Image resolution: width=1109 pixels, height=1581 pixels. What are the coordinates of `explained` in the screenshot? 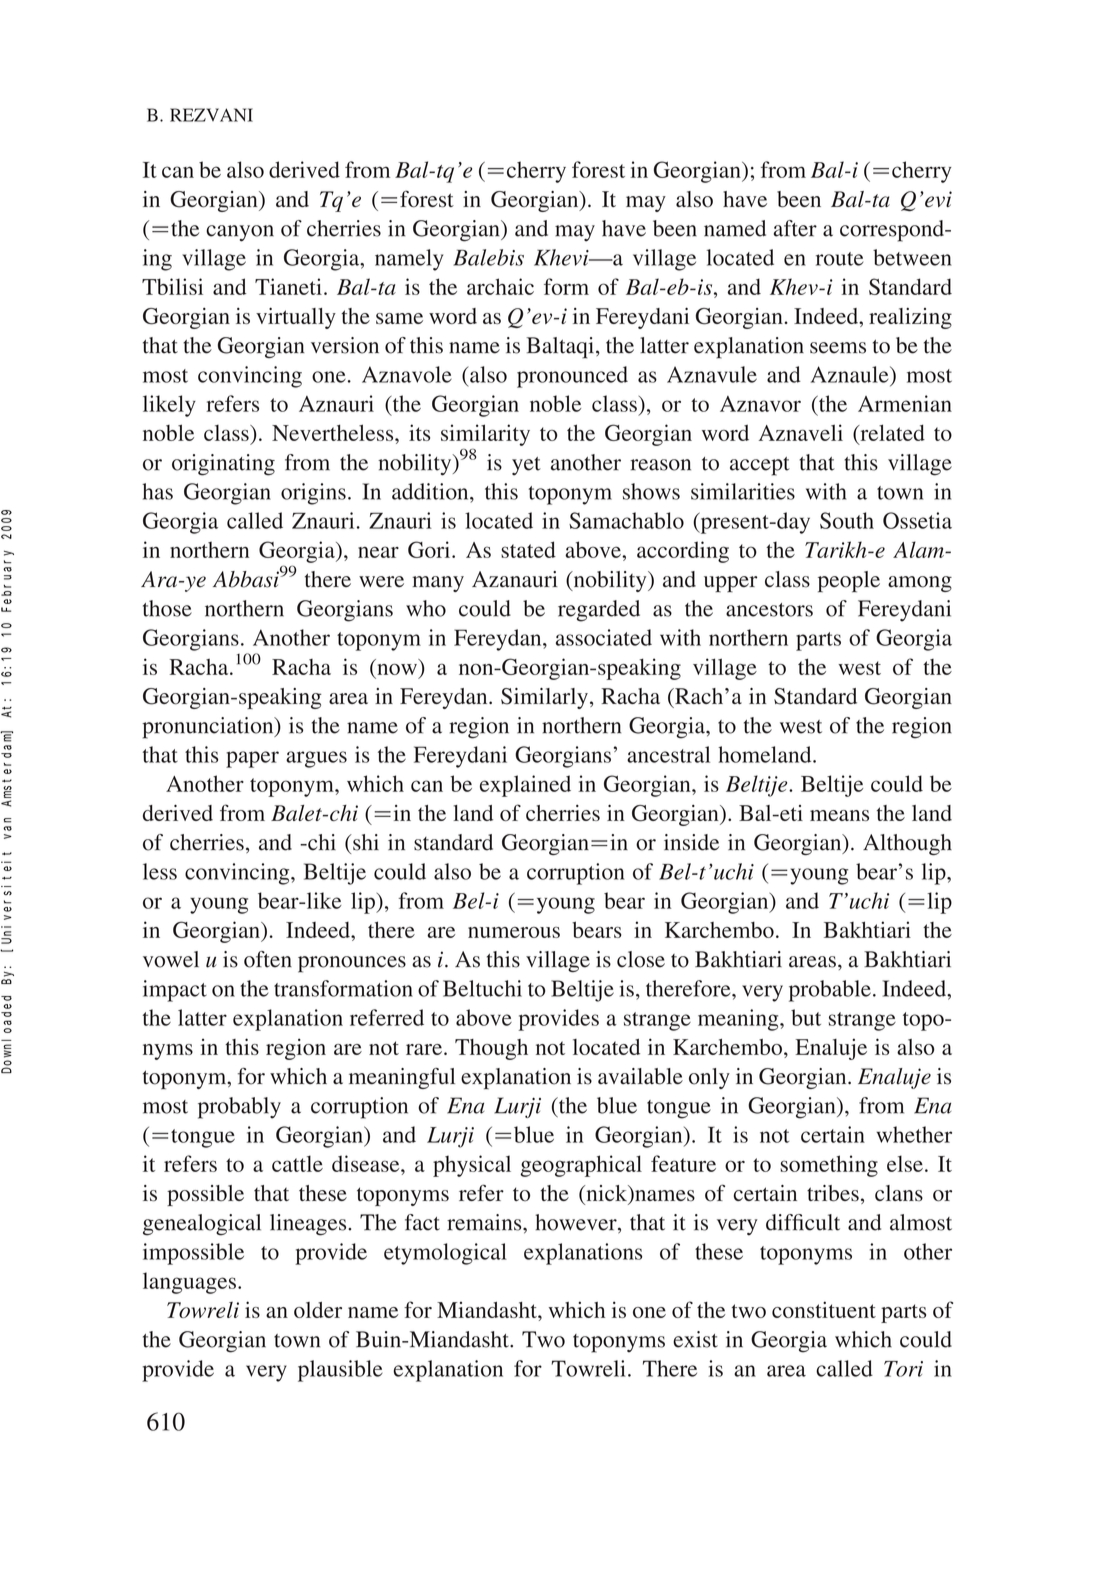 It's located at (525, 786).
